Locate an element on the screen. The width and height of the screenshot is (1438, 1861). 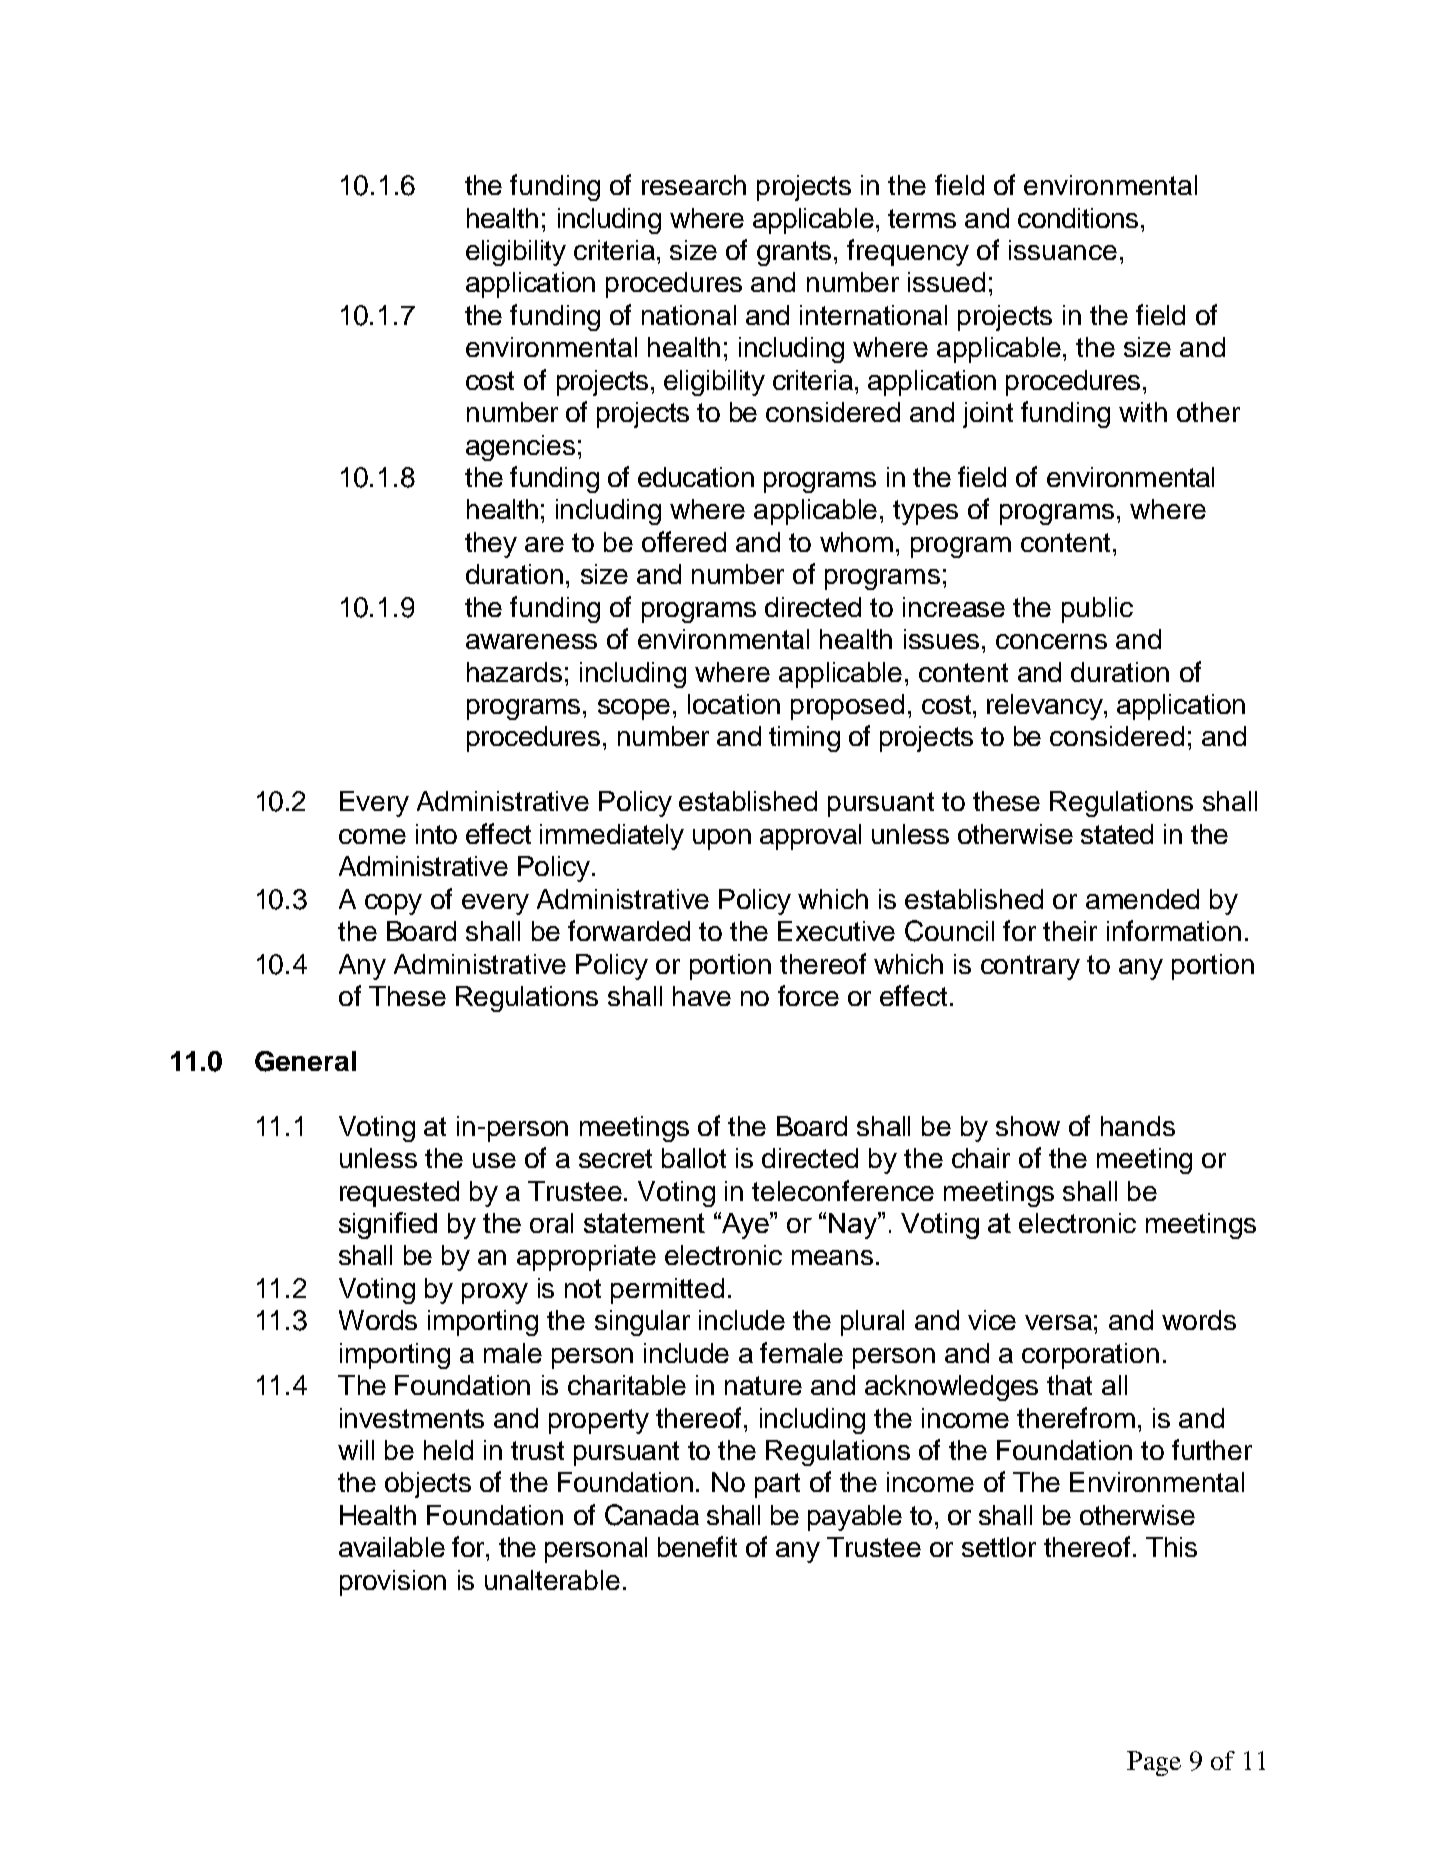
hands is located at coordinates (1138, 1126).
